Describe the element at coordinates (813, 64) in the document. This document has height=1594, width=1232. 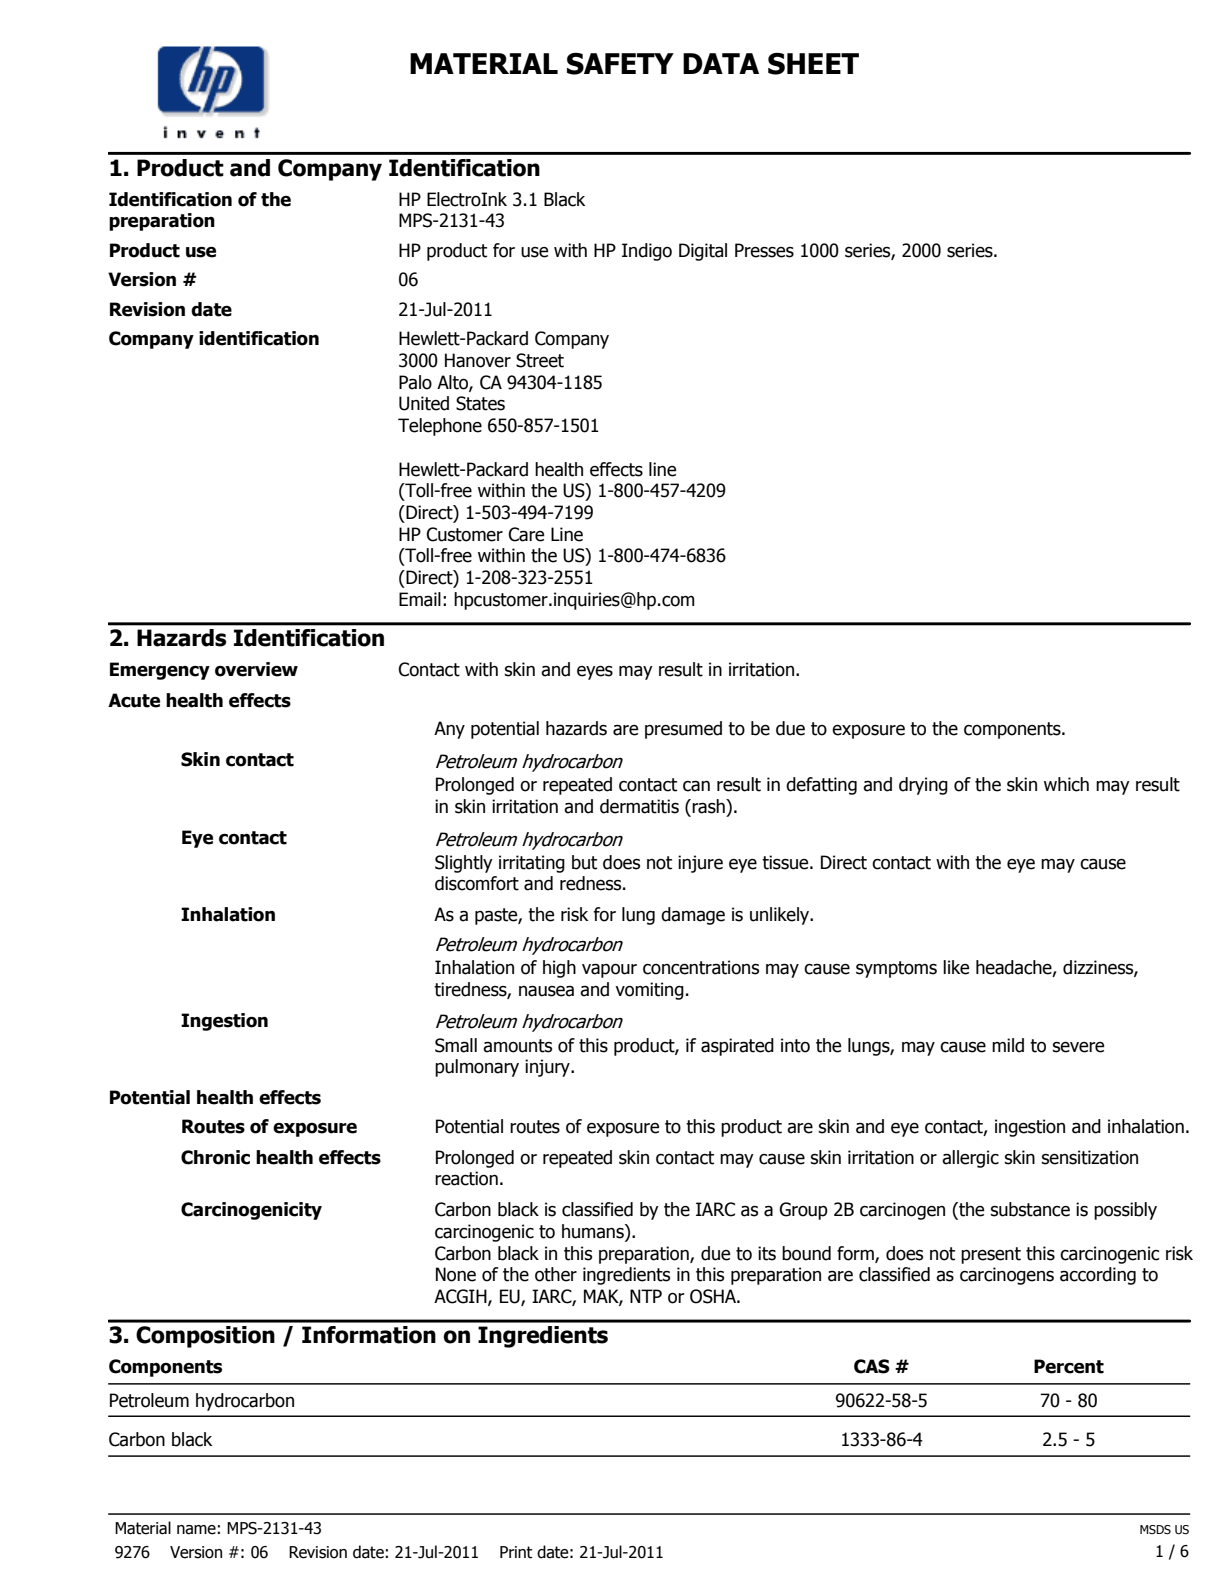
I see `SHEET` at that location.
